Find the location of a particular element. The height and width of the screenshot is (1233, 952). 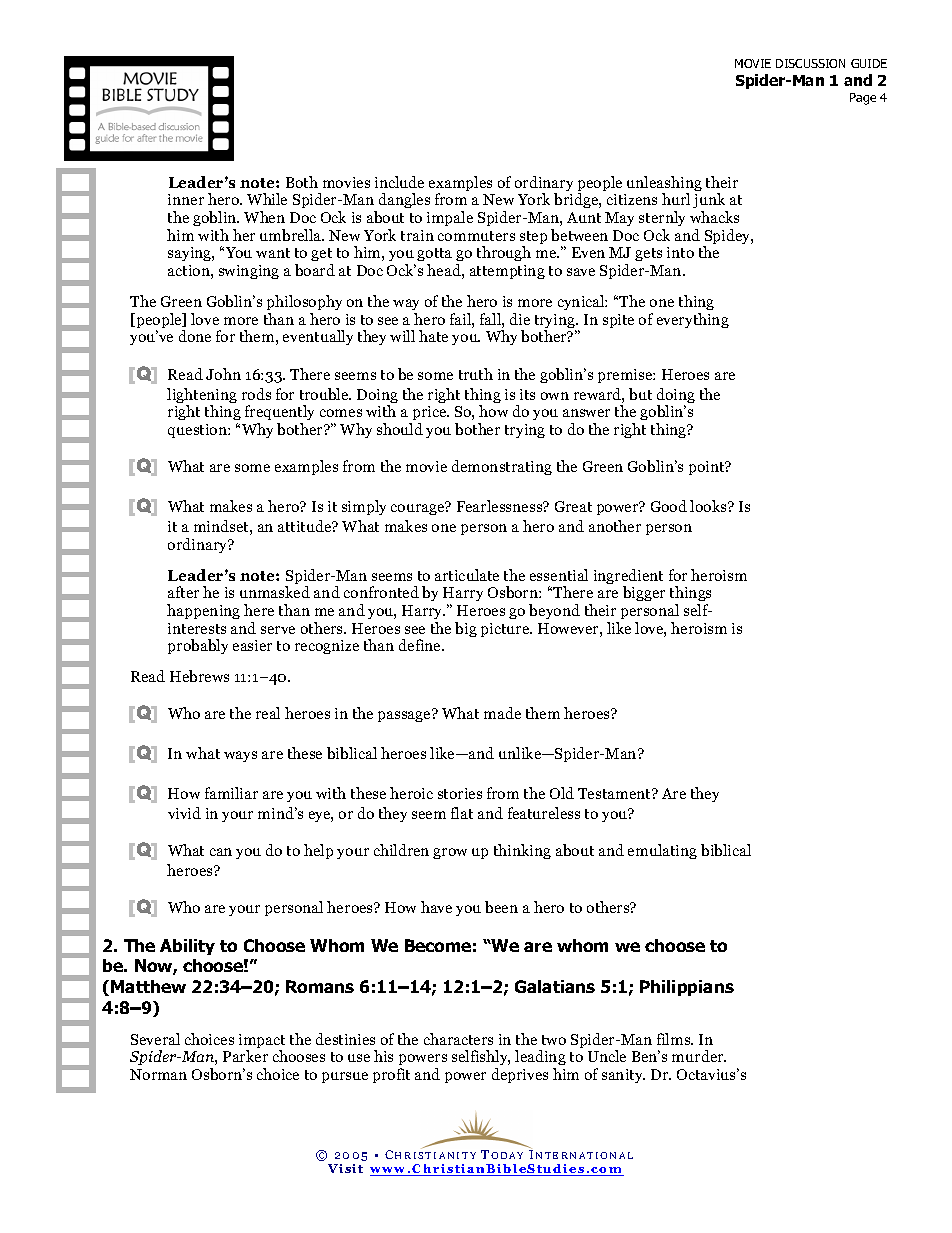

include is located at coordinates (399, 182).
